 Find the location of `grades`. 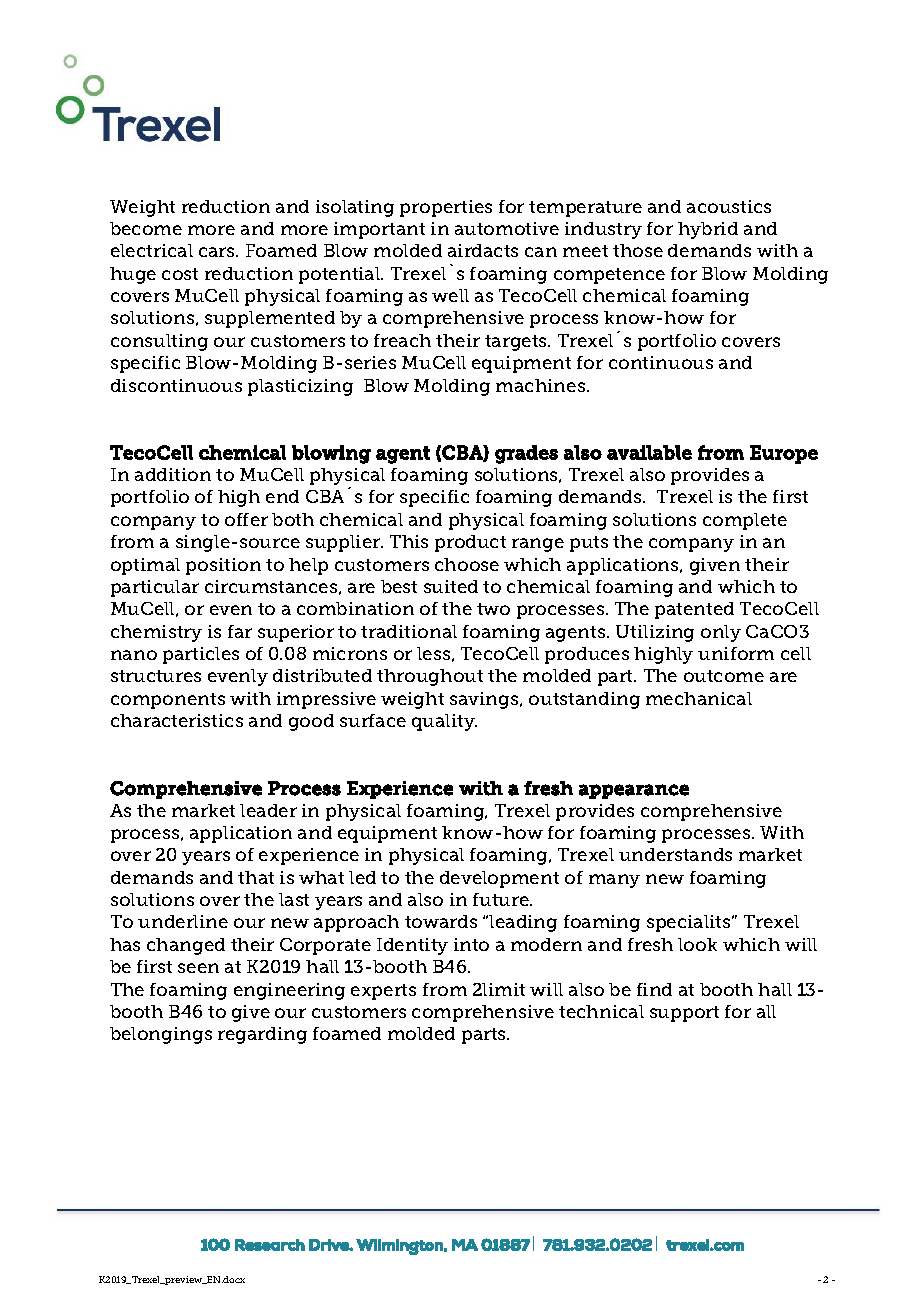

grades is located at coordinates (526, 454).
